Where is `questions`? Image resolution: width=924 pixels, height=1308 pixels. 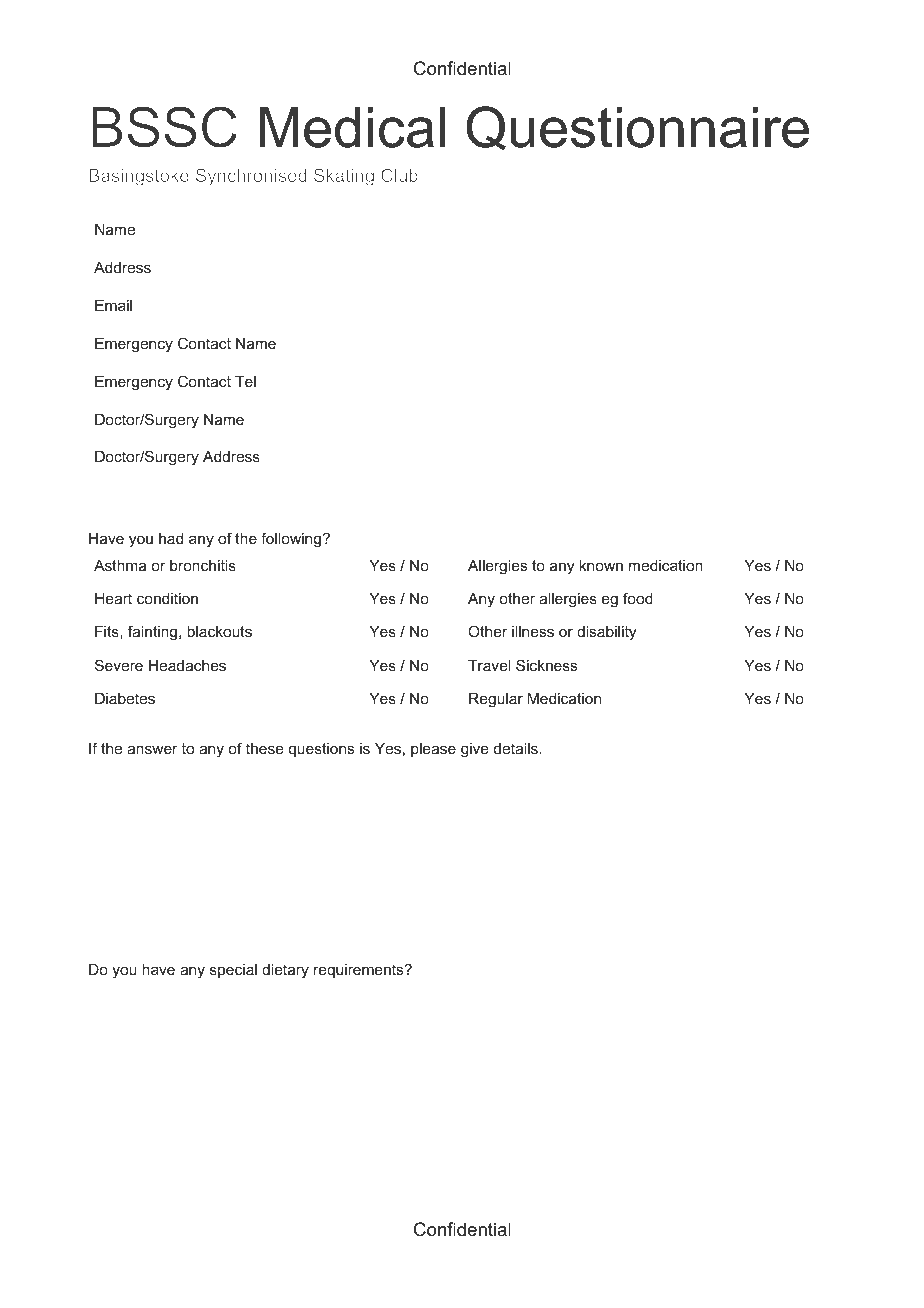
questions is located at coordinates (321, 750).
